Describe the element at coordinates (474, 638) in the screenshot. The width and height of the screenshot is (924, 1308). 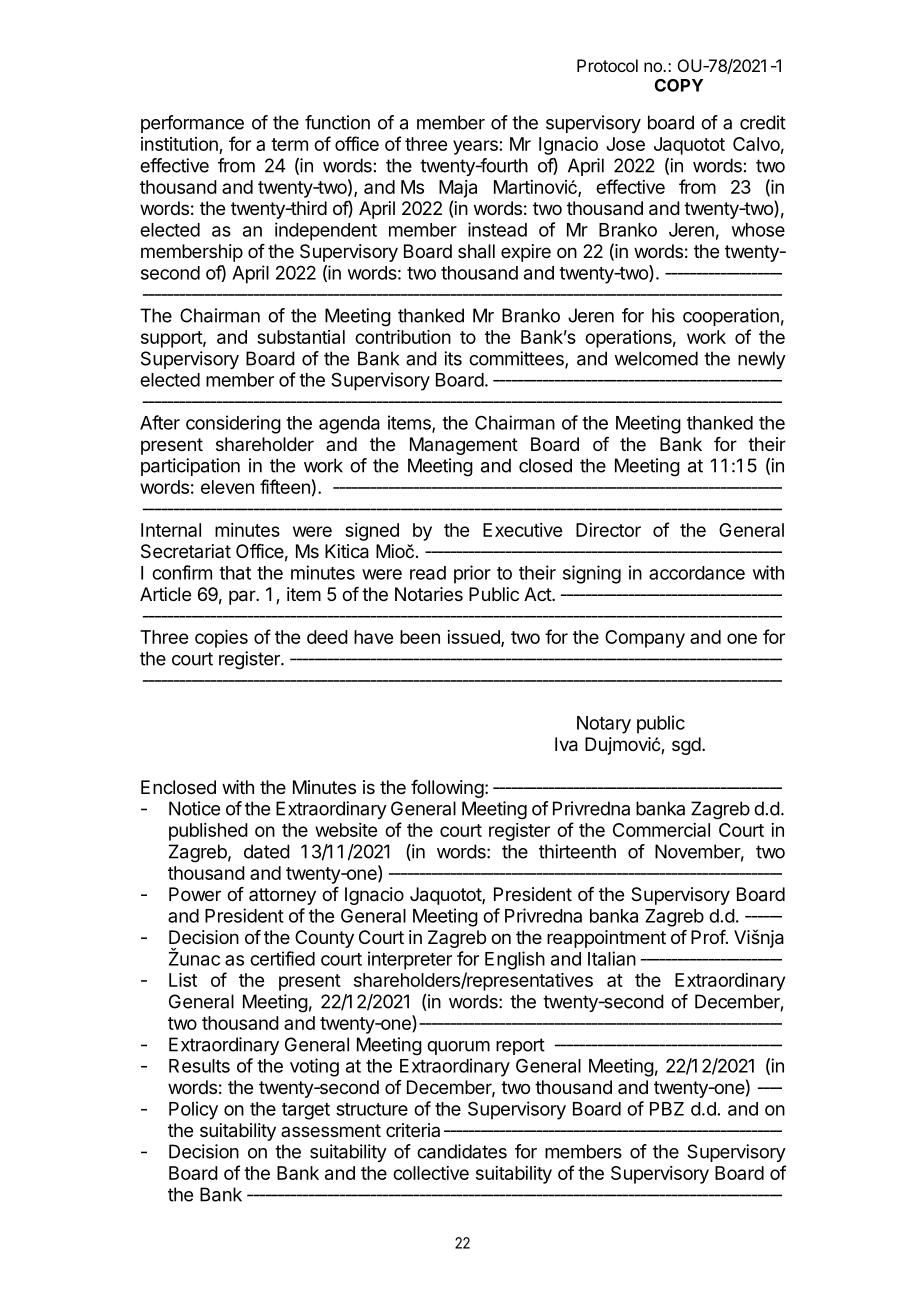
I see `issued` at that location.
